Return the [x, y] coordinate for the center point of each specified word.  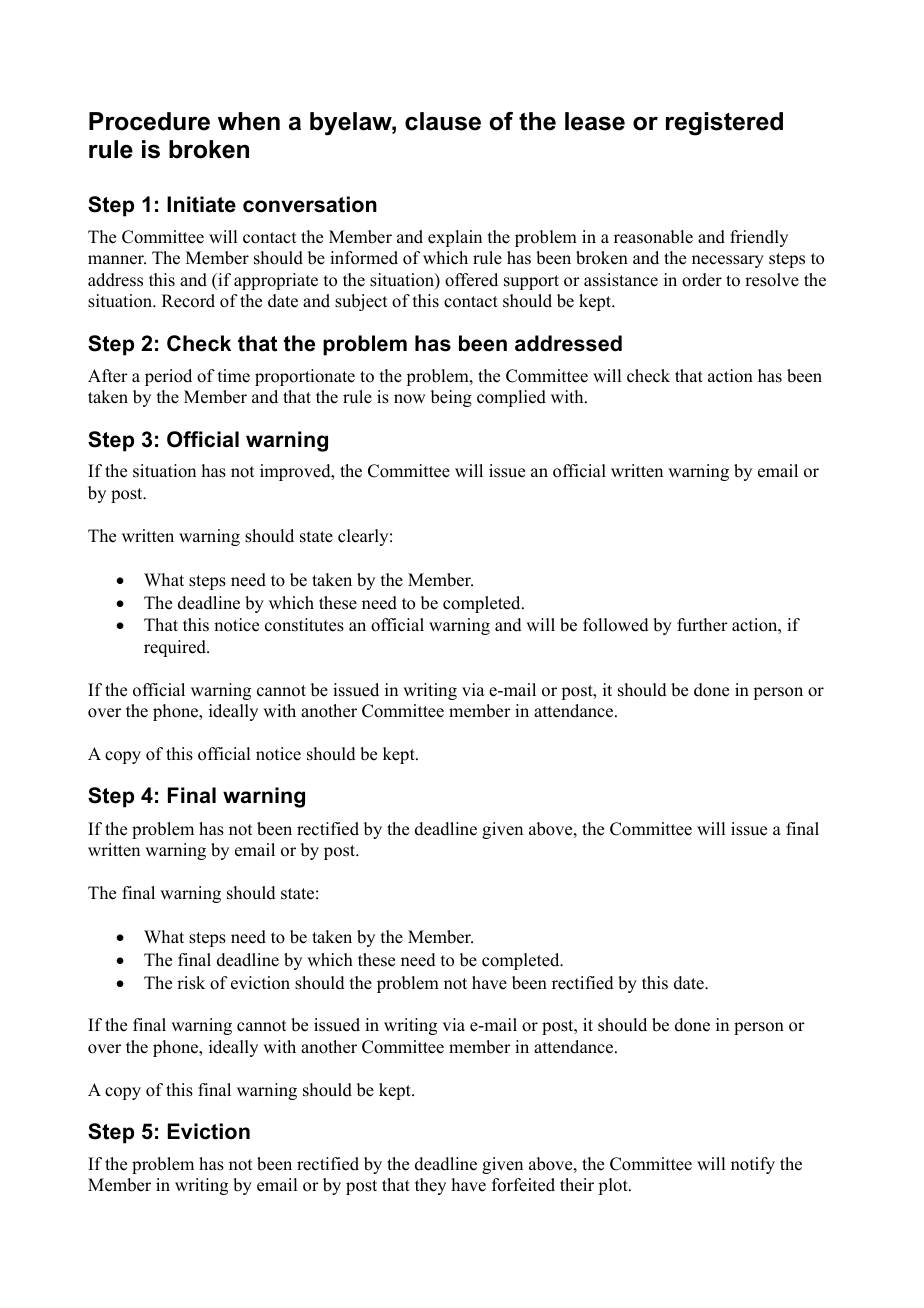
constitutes [304, 625]
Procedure [149, 121]
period [168, 377]
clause [443, 121]
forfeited [523, 1185]
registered [724, 124]
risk [191, 983]
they [430, 1186]
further [702, 625]
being [451, 398]
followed [616, 625]
